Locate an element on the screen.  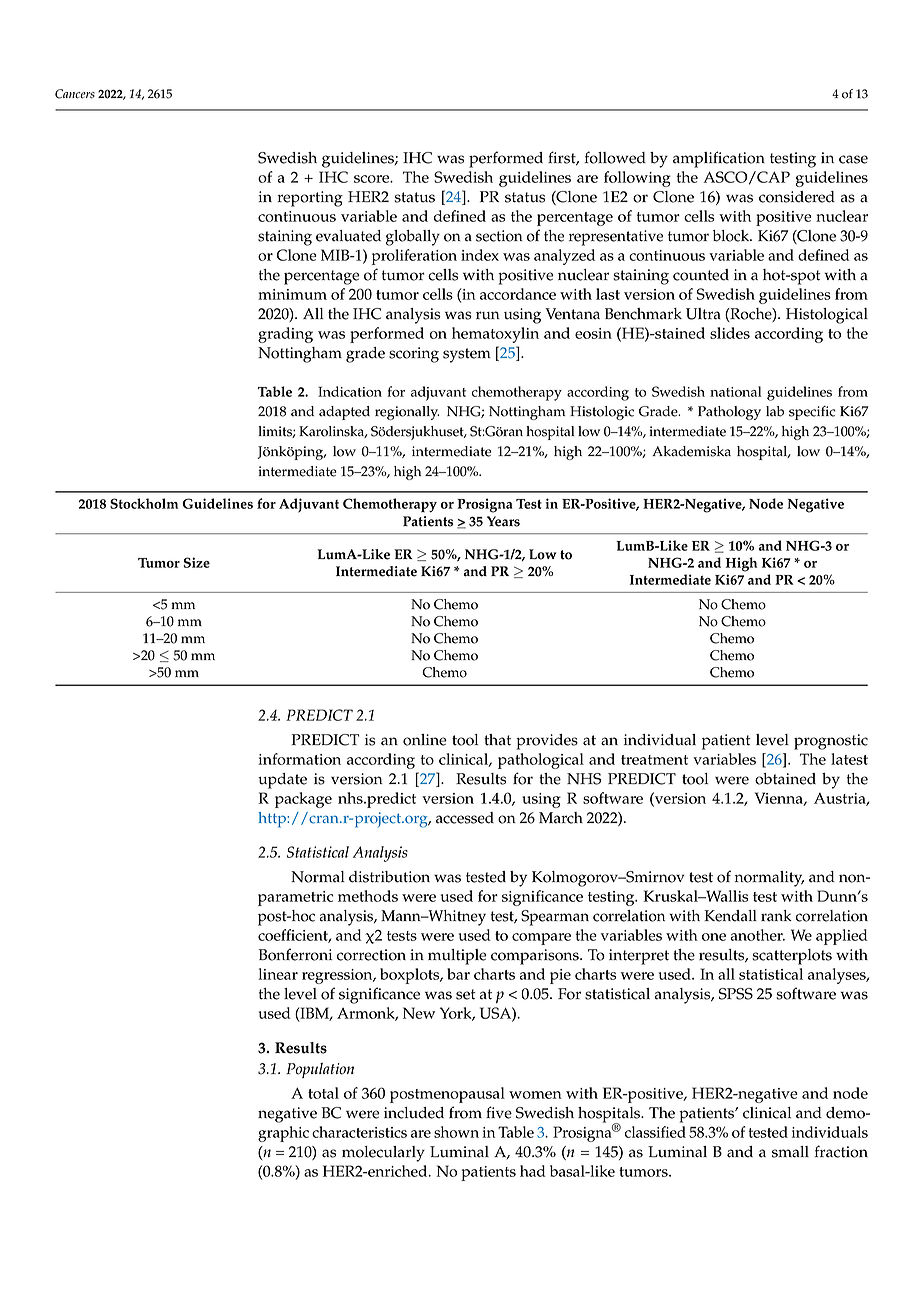
small is located at coordinates (790, 1152).
